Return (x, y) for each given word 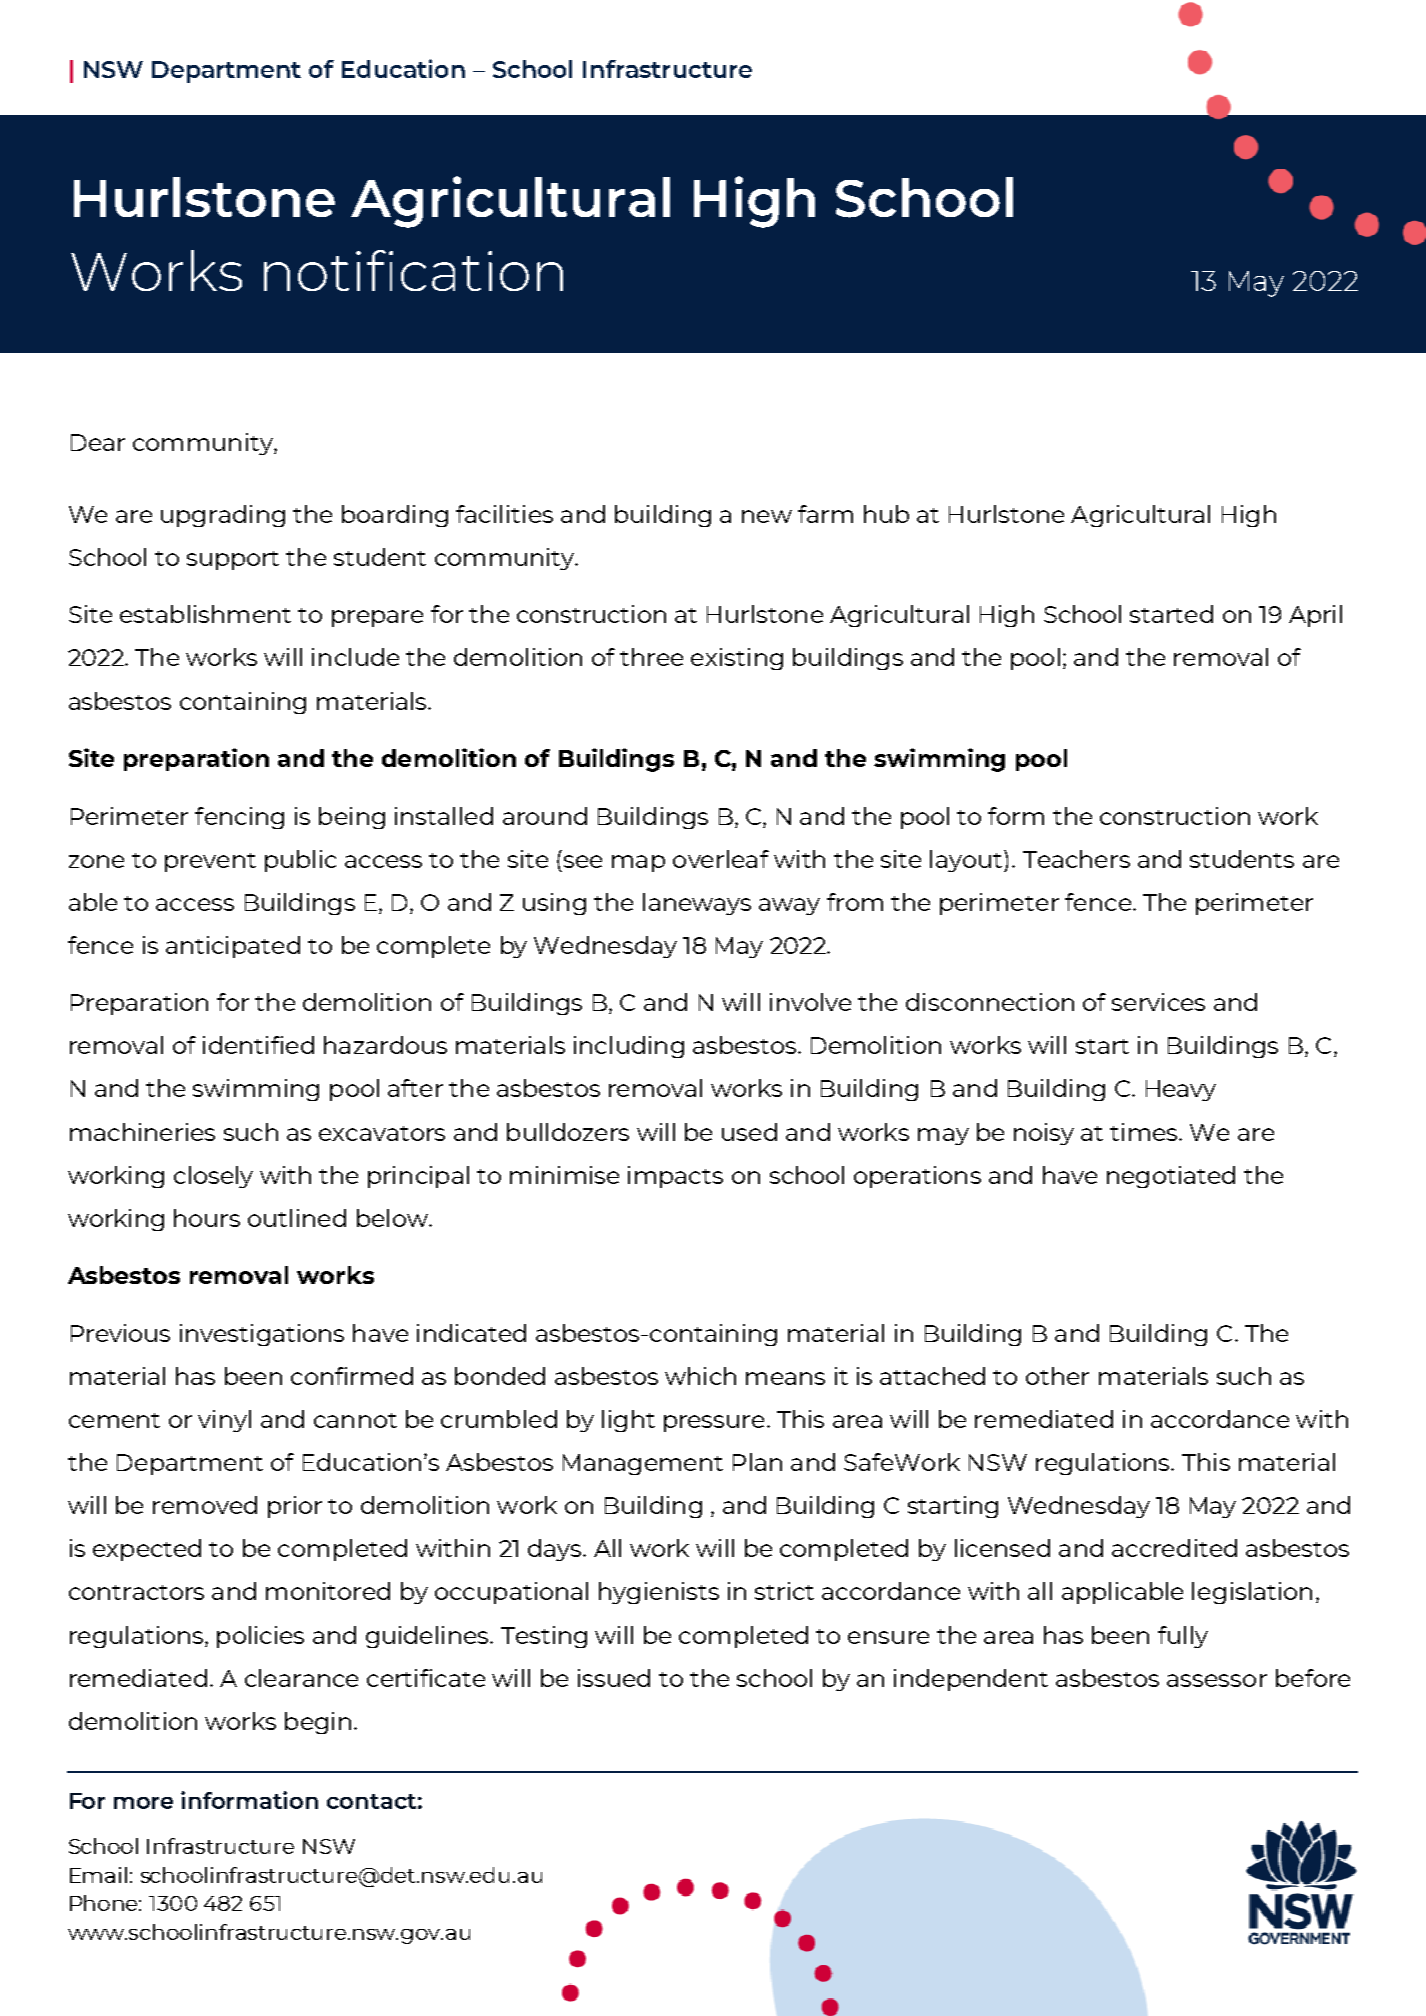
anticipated (233, 947)
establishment (205, 614)
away (789, 906)
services (1158, 1002)
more (143, 1803)
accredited (1174, 1548)
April (1315, 616)
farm (825, 514)
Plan (757, 1462)
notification (413, 270)
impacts (675, 1177)
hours (207, 1218)
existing (737, 659)
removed (205, 1505)
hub (886, 514)
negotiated (1171, 1177)
